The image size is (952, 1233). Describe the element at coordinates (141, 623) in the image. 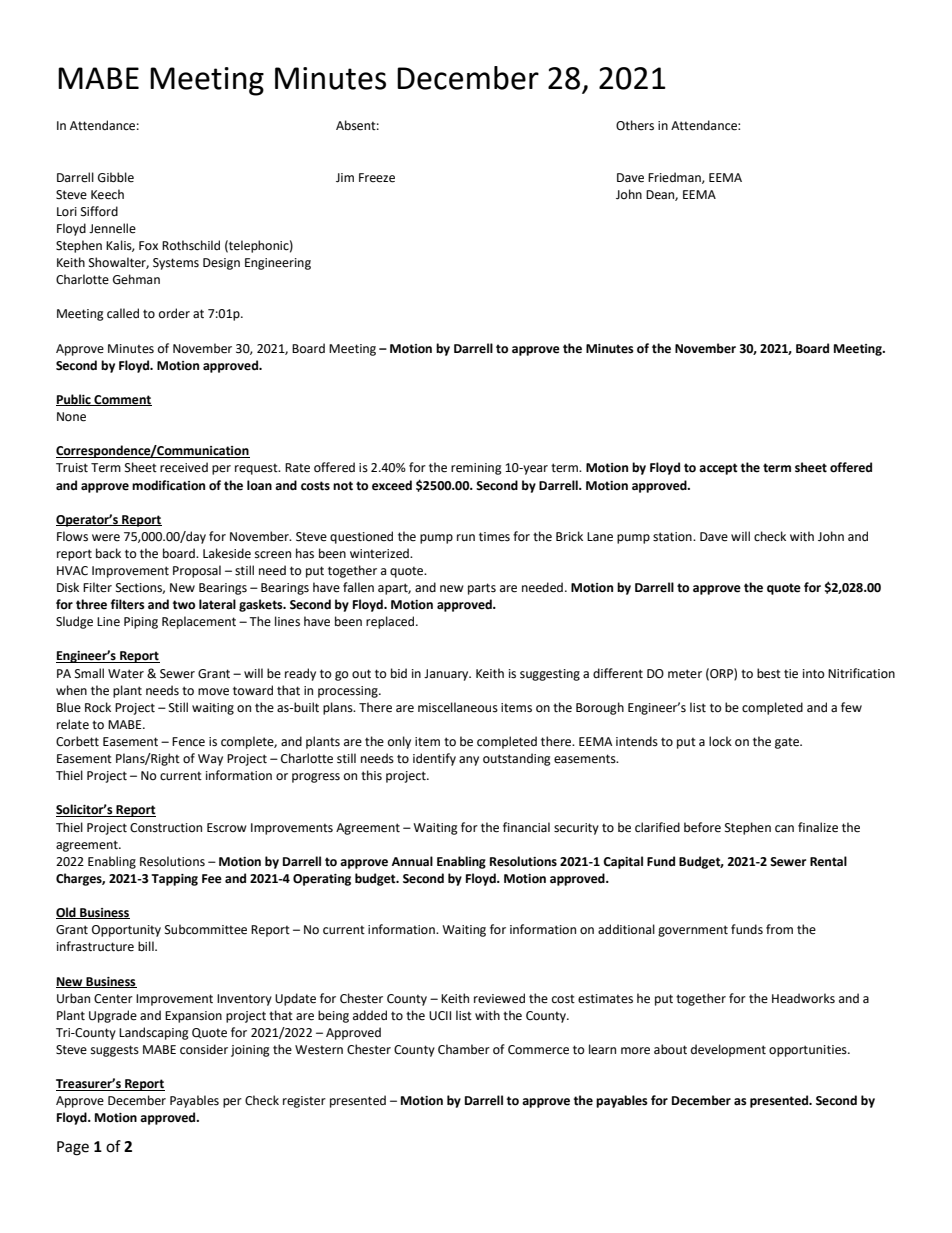

I see `Piping` at that location.
